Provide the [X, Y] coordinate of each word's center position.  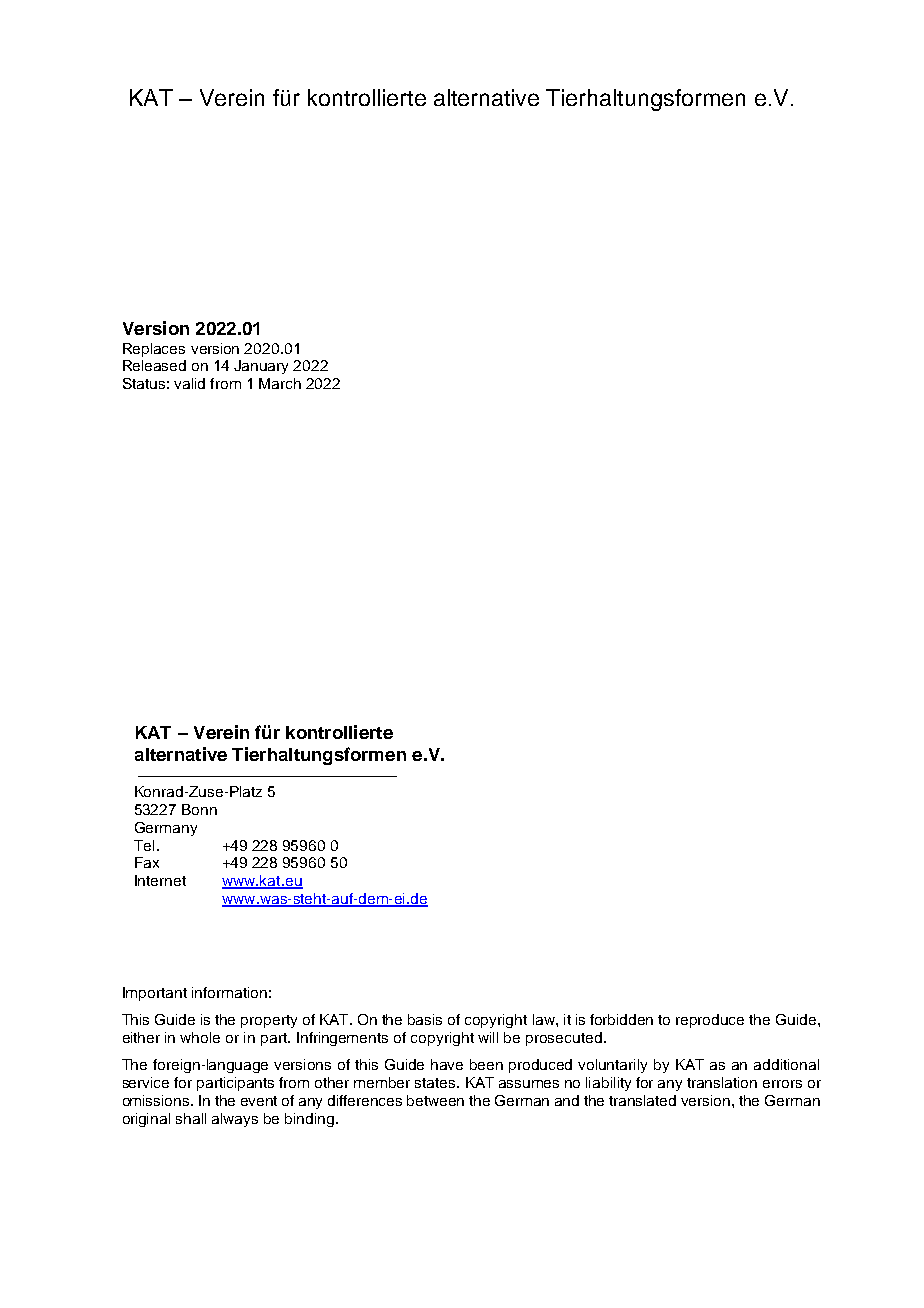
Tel [144, 845]
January [261, 367]
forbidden [621, 1019]
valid [189, 383]
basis [425, 1019]
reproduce [710, 1021]
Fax [147, 862]
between [435, 1100]
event [259, 1101]
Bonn [199, 809]
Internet [160, 880]
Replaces [154, 350]
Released [154, 365]
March [280, 383]
